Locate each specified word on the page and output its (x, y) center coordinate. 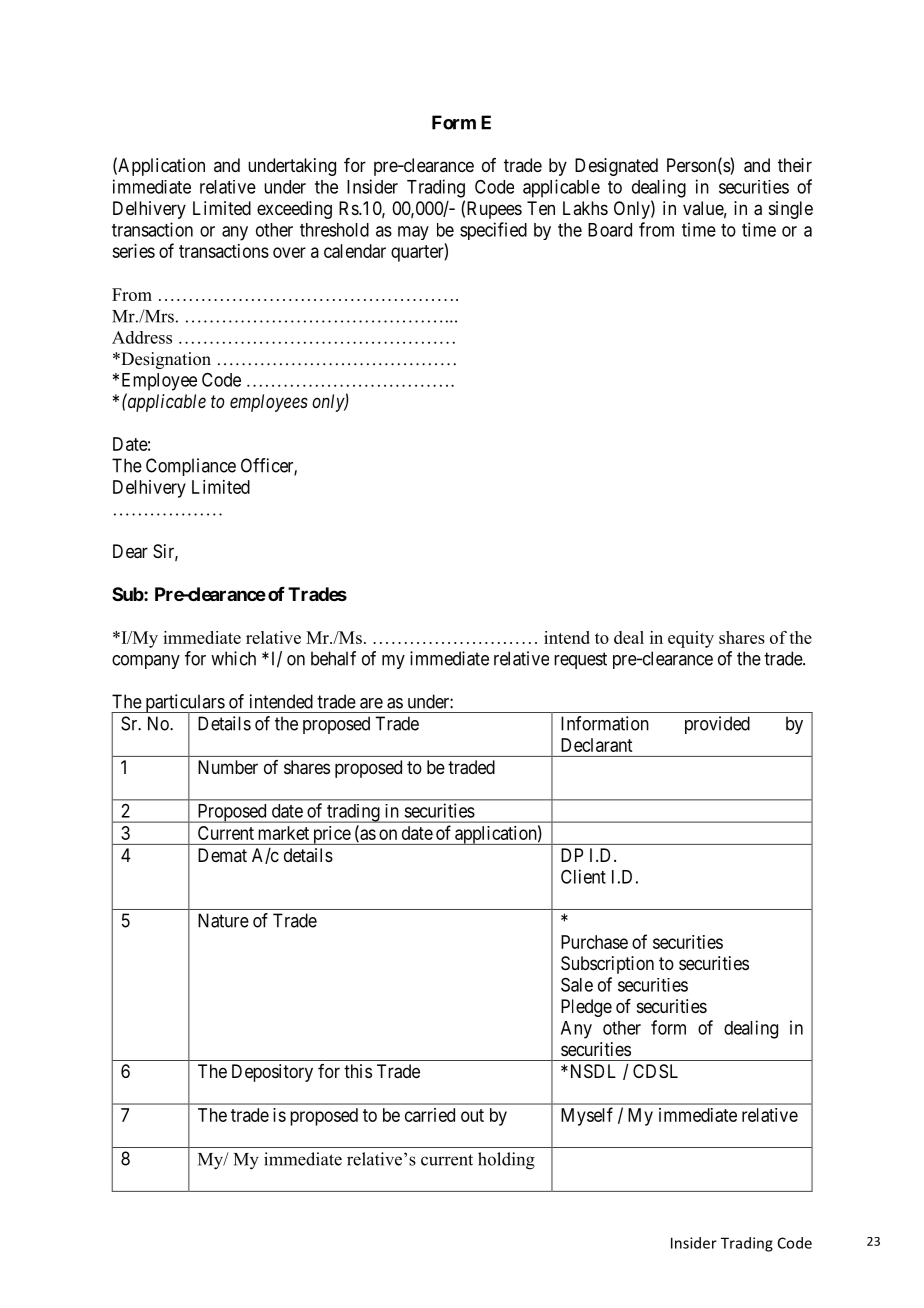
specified (493, 231)
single (791, 210)
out (472, 1115)
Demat (222, 855)
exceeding (294, 210)
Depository (272, 1073)
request (580, 660)
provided (717, 725)
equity (691, 639)
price (331, 835)
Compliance (191, 467)
